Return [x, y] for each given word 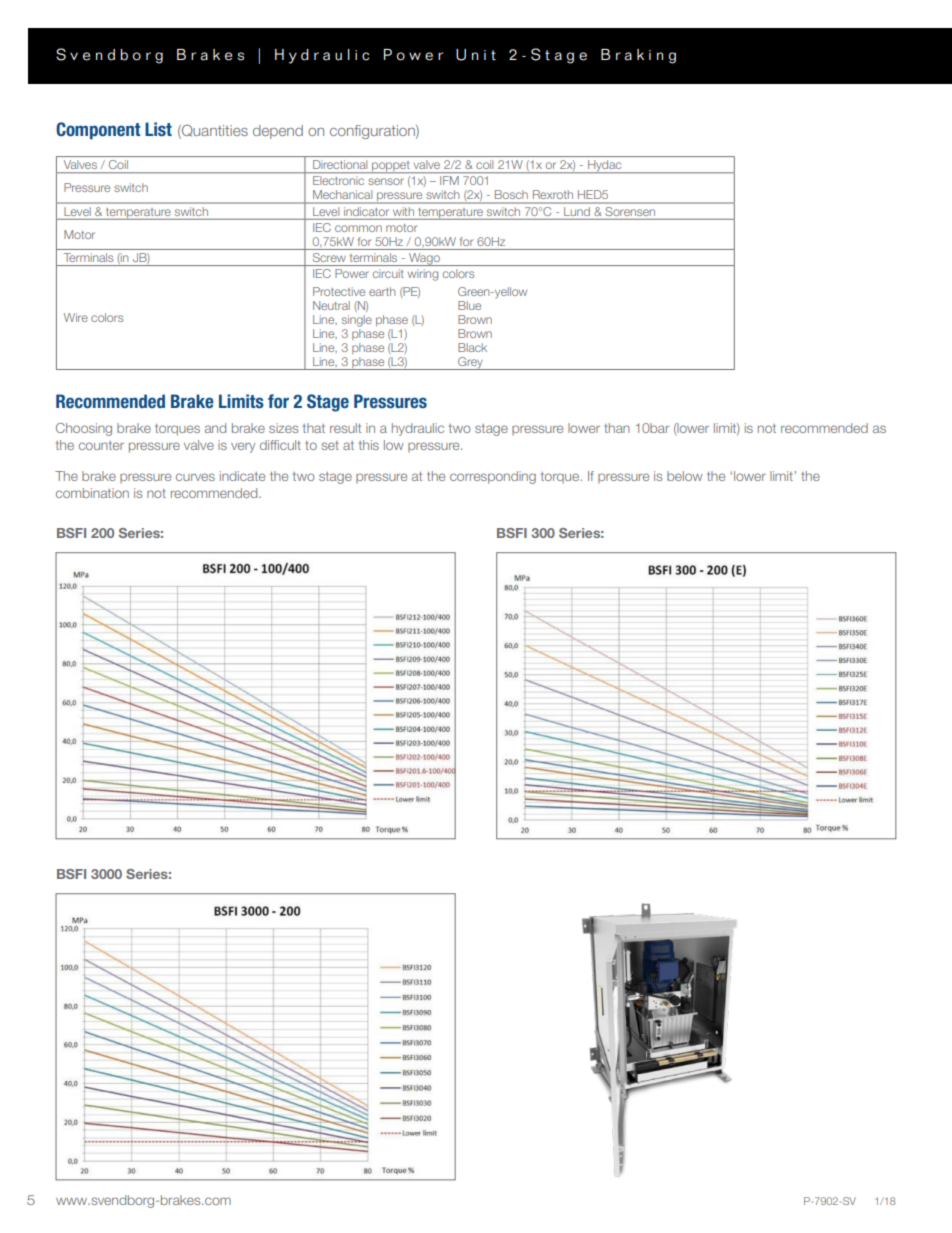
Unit [476, 55]
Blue [469, 305]
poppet [391, 167]
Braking [638, 56]
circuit [388, 273]
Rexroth [553, 194]
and [215, 428]
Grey [470, 363]
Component [98, 131]
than [617, 428]
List [158, 129]
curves [195, 477]
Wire [76, 317]
